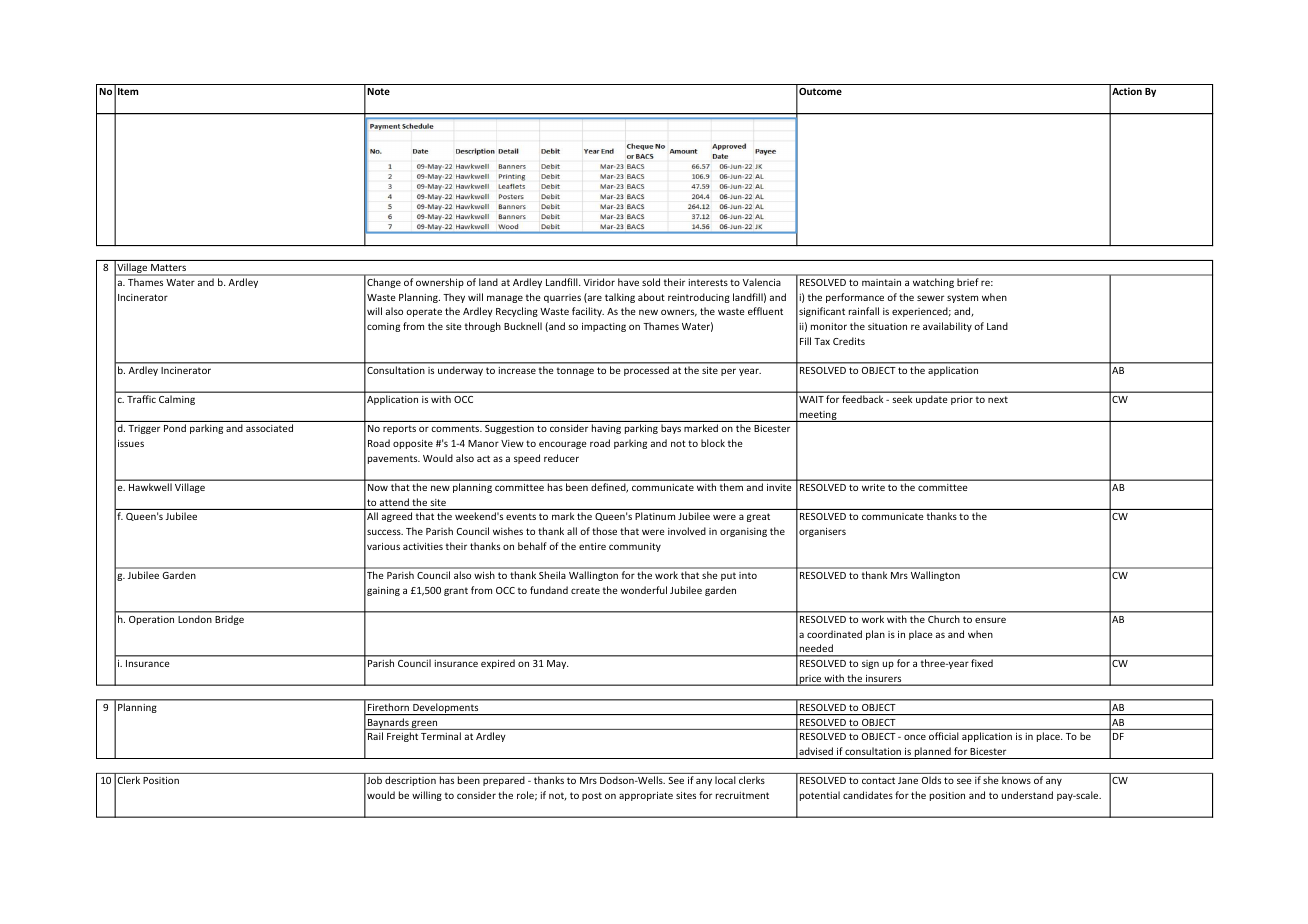 The image size is (1308, 924). I want to click on watching, so click(933, 283).
